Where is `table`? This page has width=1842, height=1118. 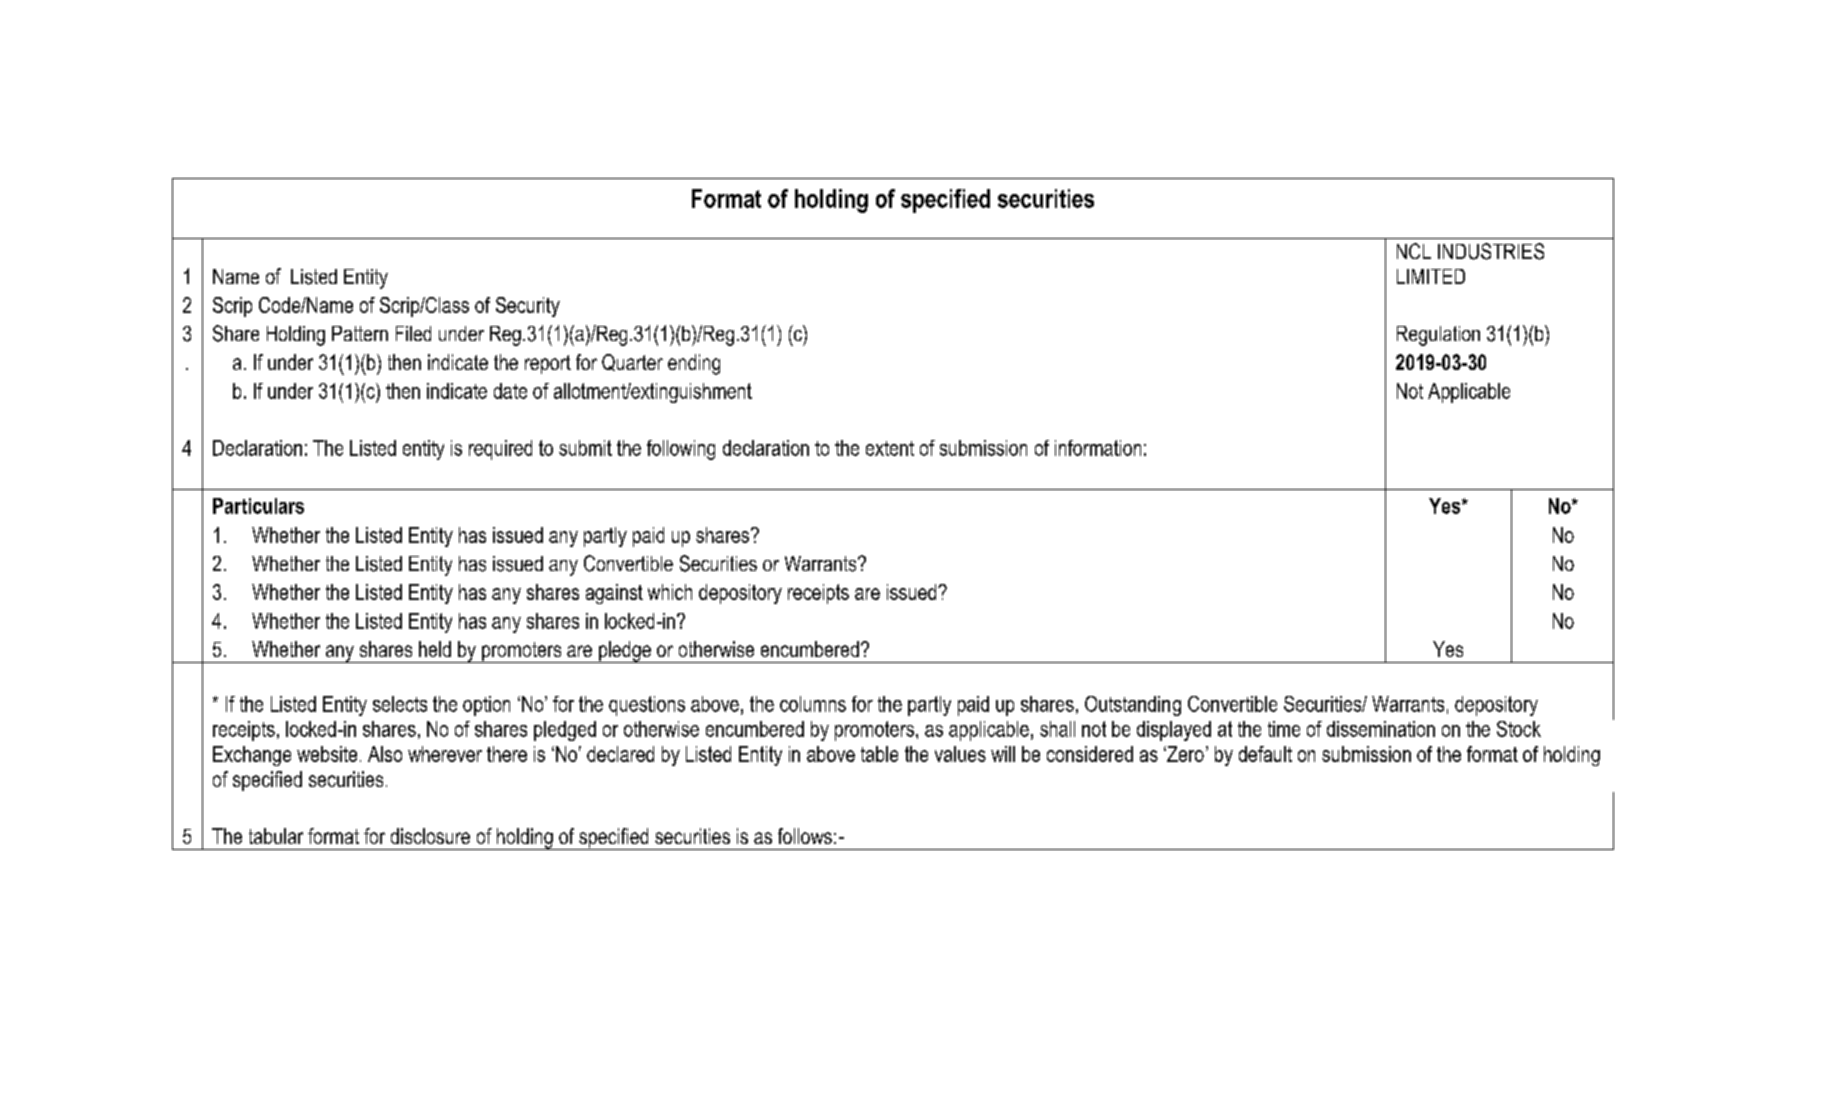
table is located at coordinates (879, 754).
